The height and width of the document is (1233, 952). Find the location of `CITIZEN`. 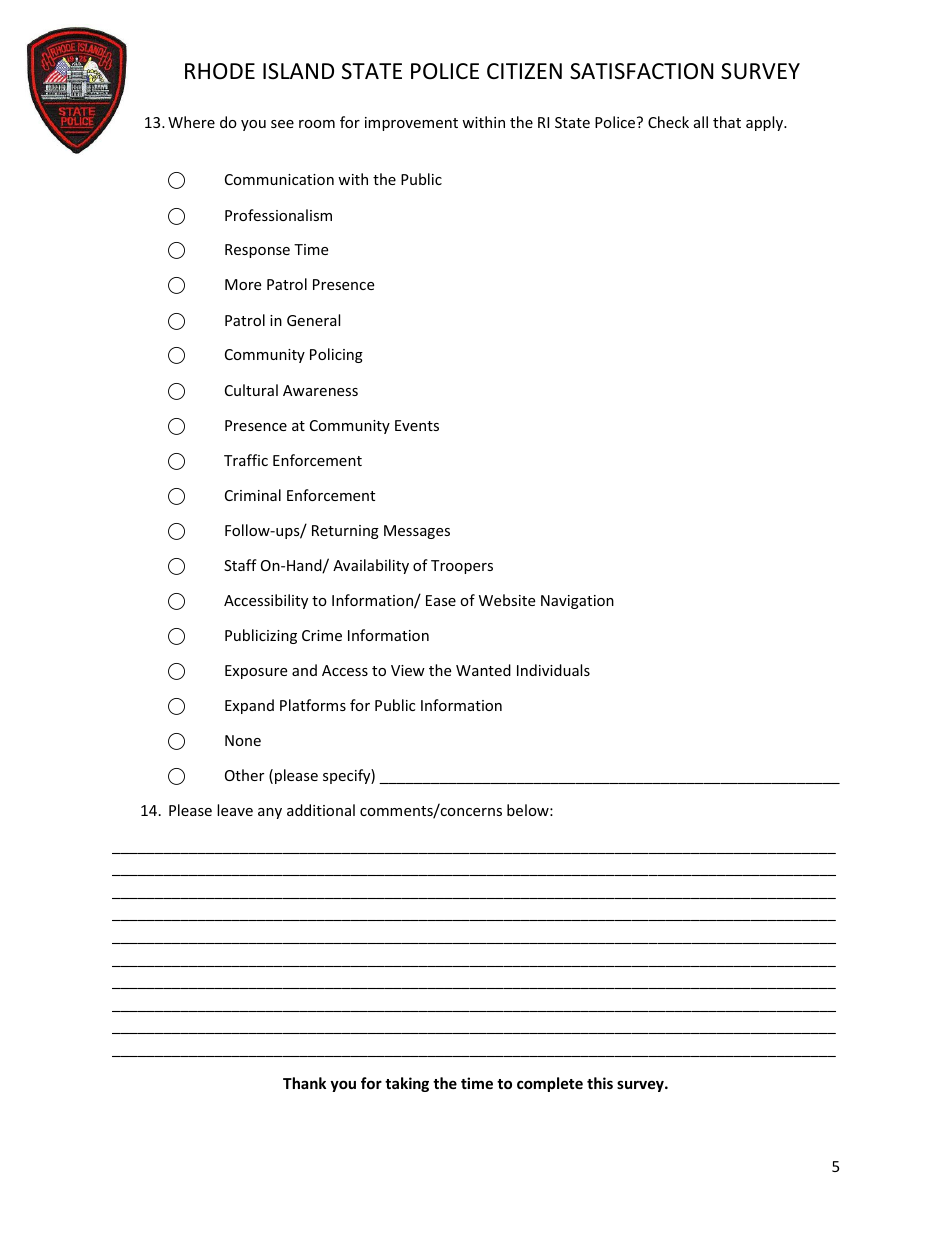

CITIZEN is located at coordinates (524, 71).
